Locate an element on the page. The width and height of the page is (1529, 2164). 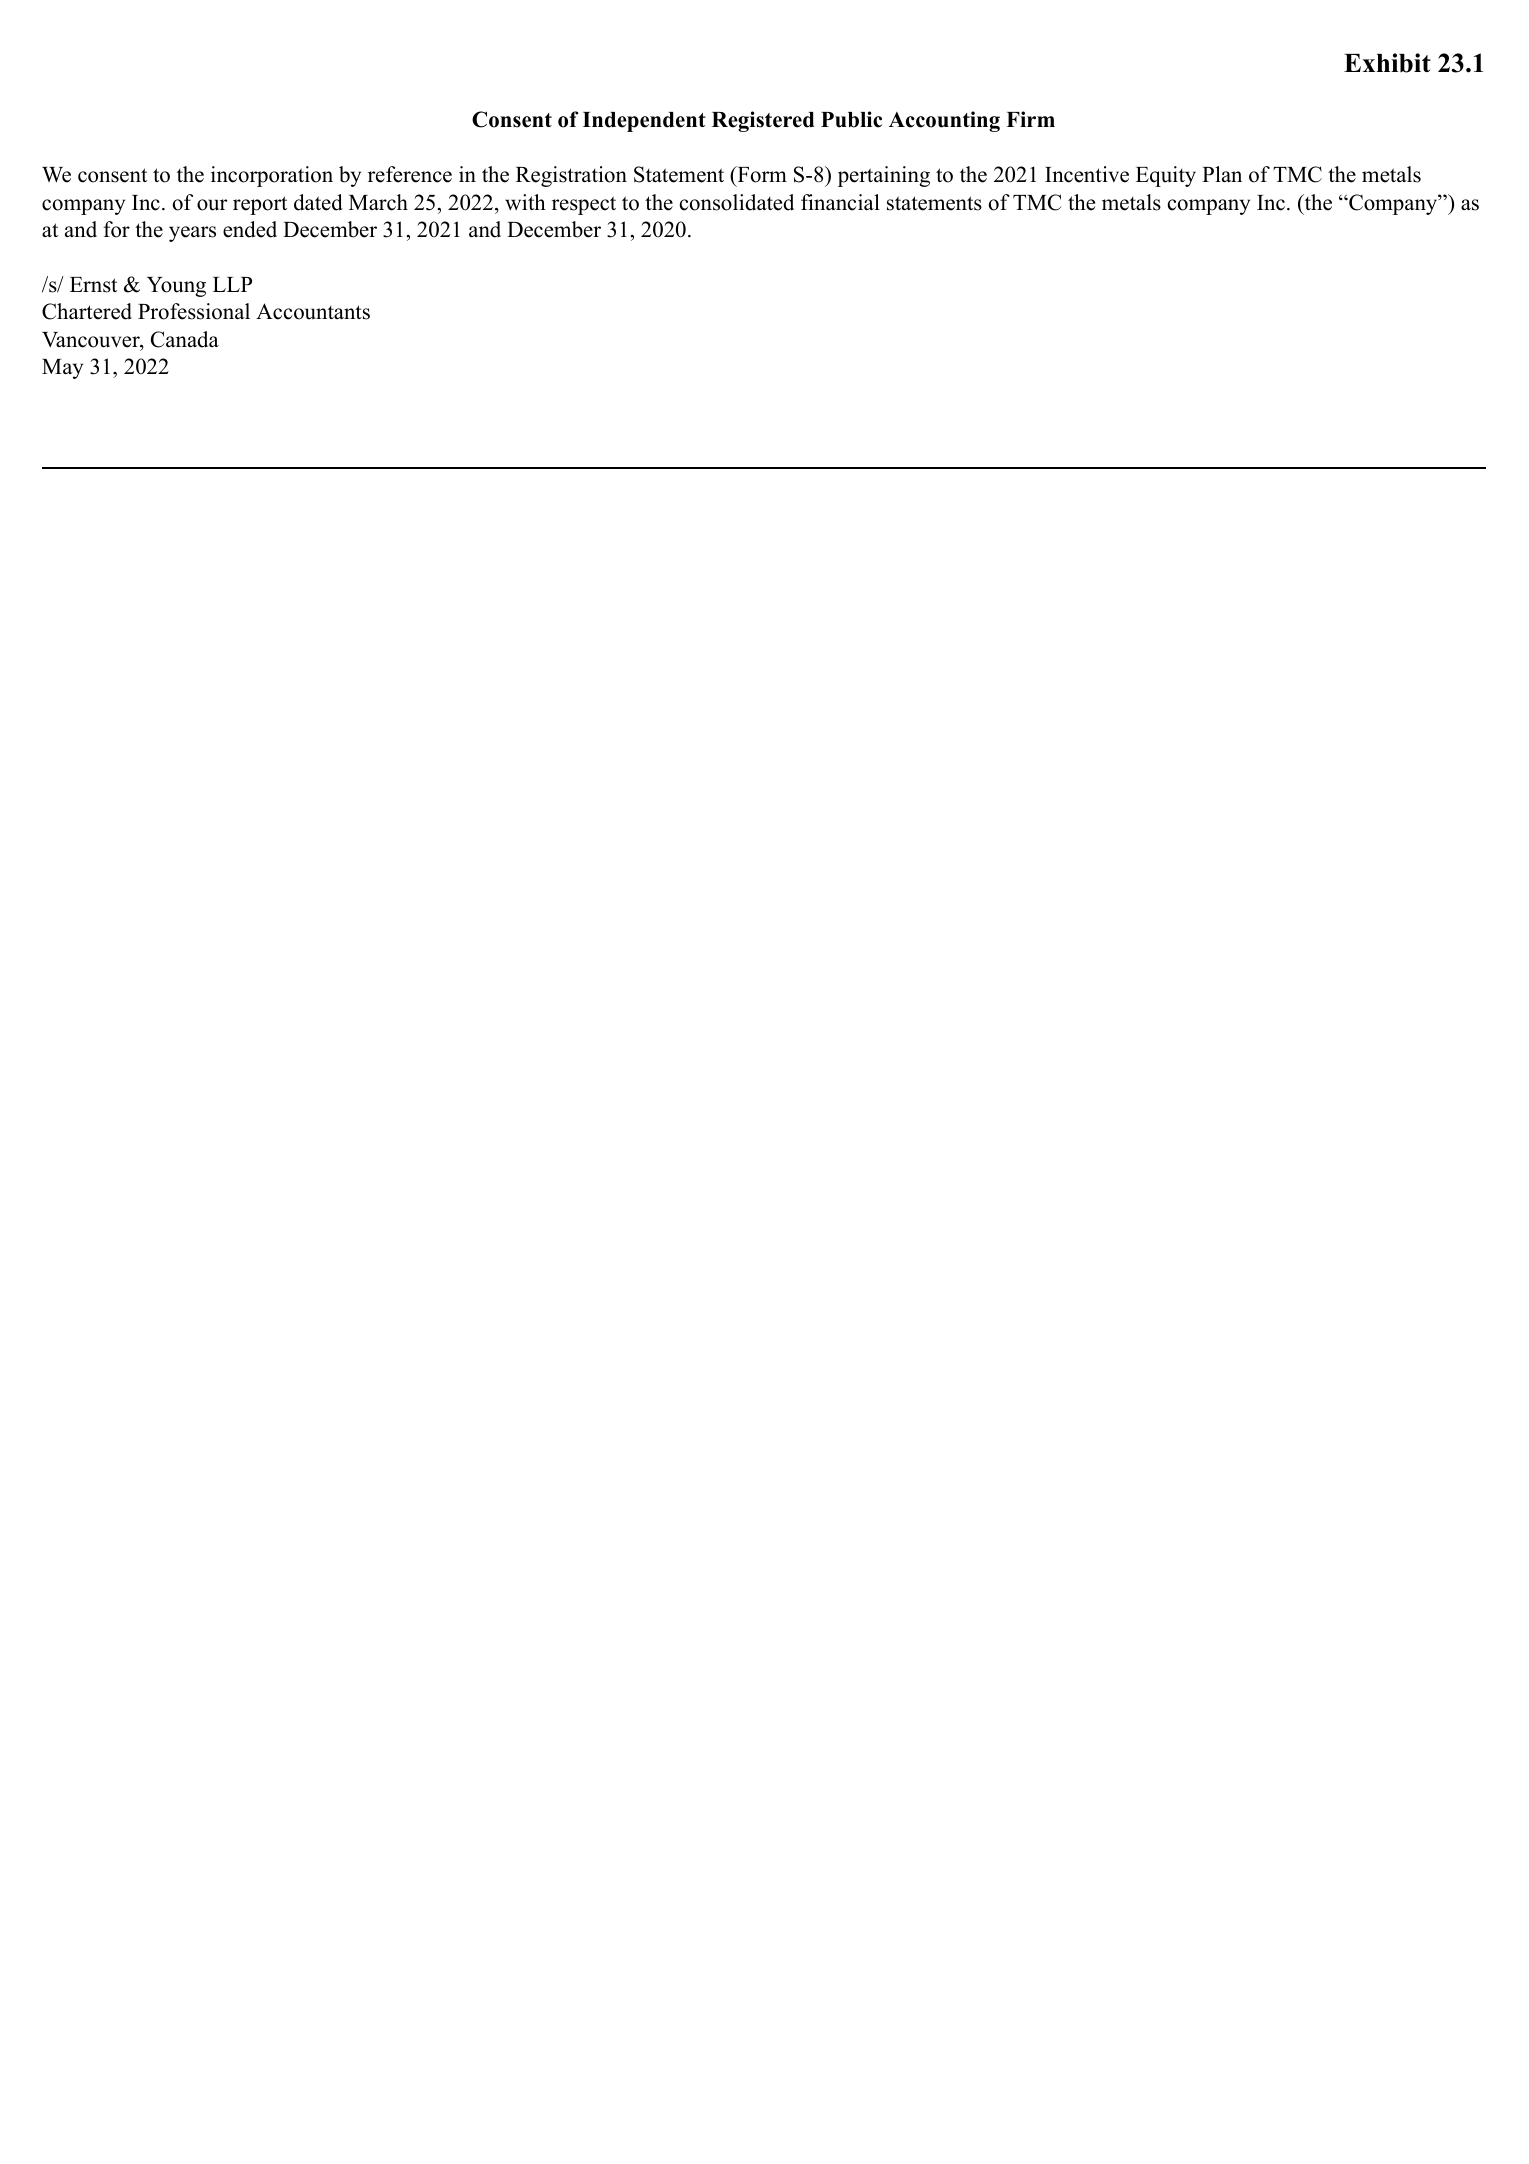
Canada is located at coordinates (185, 339).
